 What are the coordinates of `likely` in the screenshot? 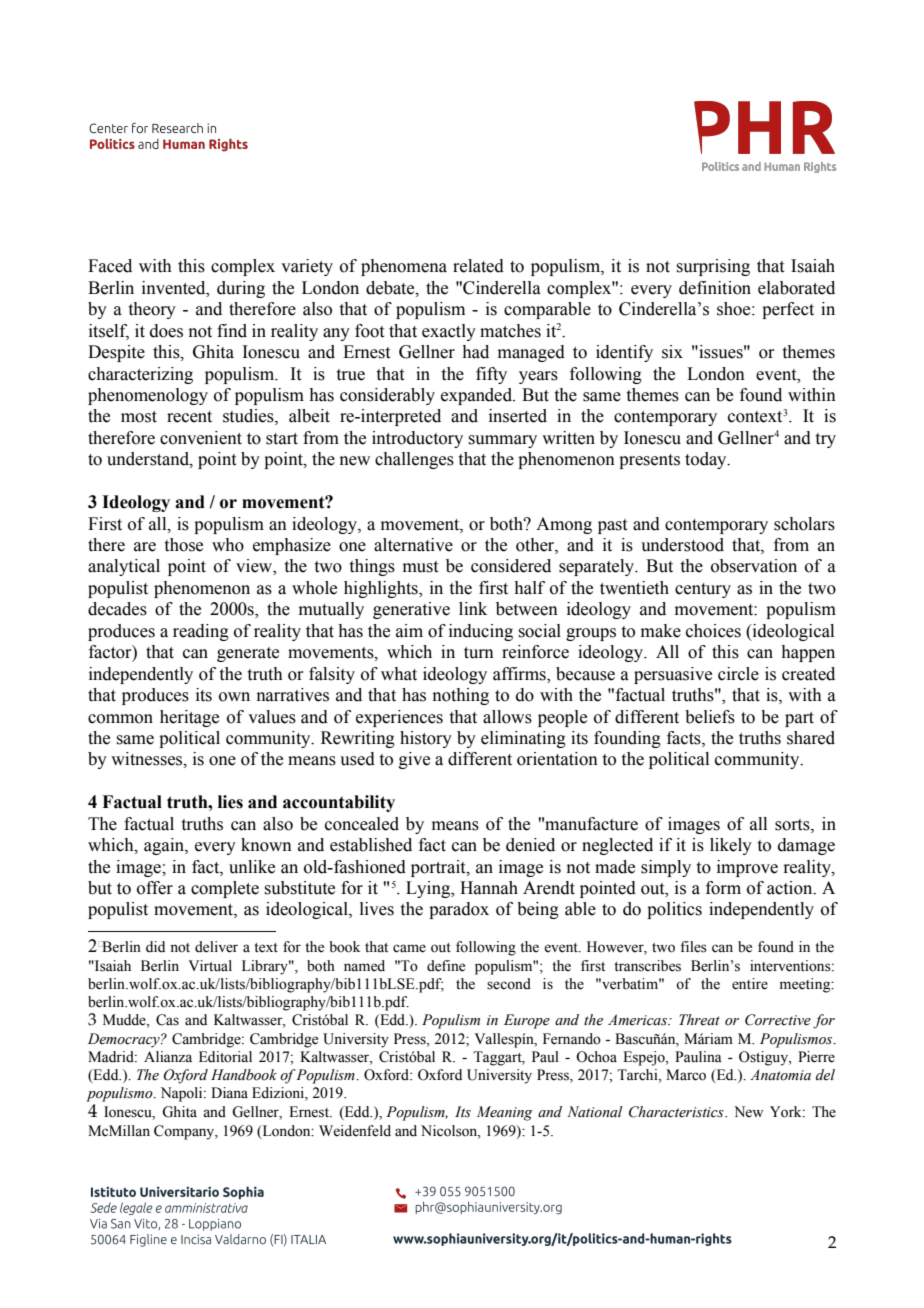 It's located at (731, 846).
